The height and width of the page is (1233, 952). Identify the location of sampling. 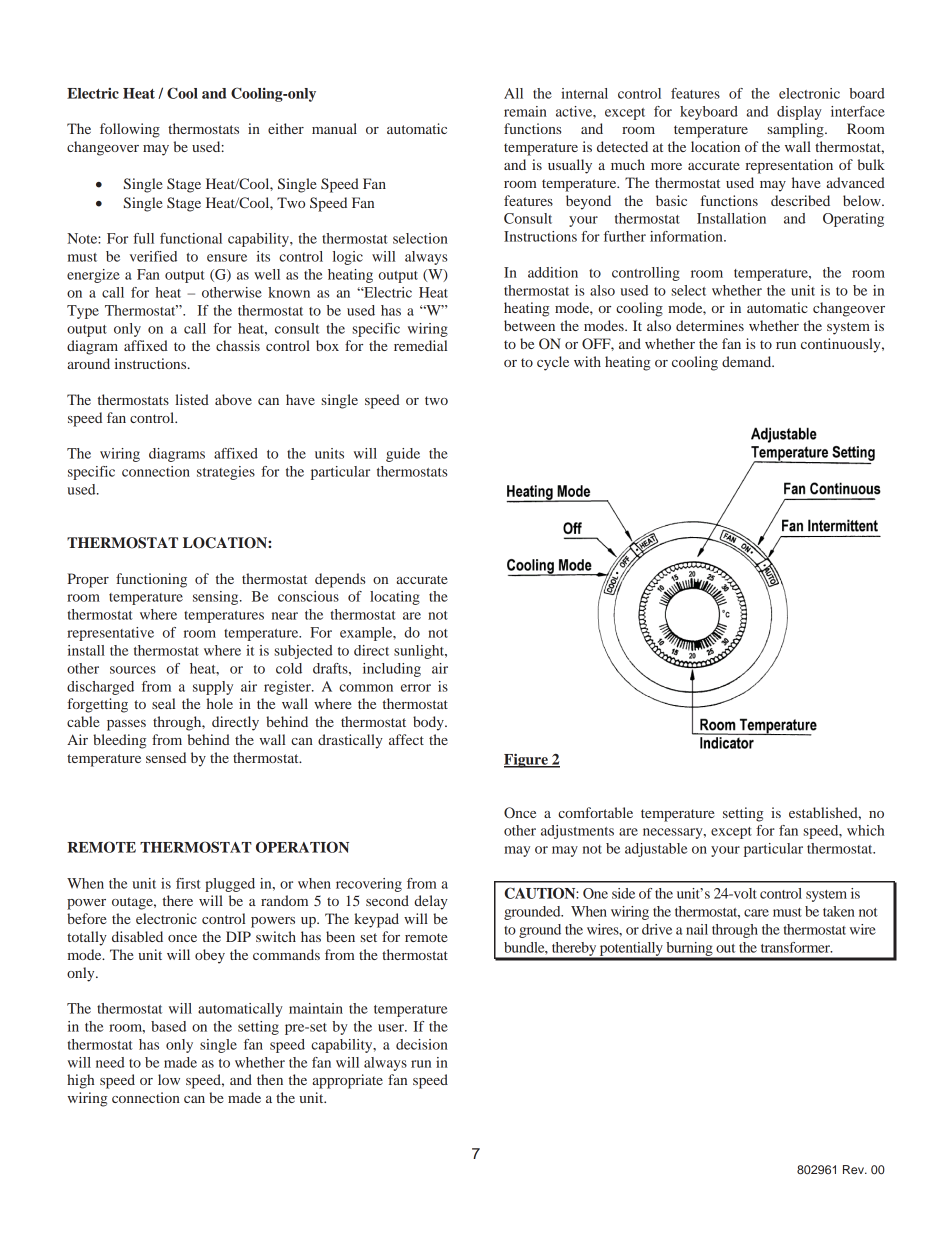
(796, 130).
